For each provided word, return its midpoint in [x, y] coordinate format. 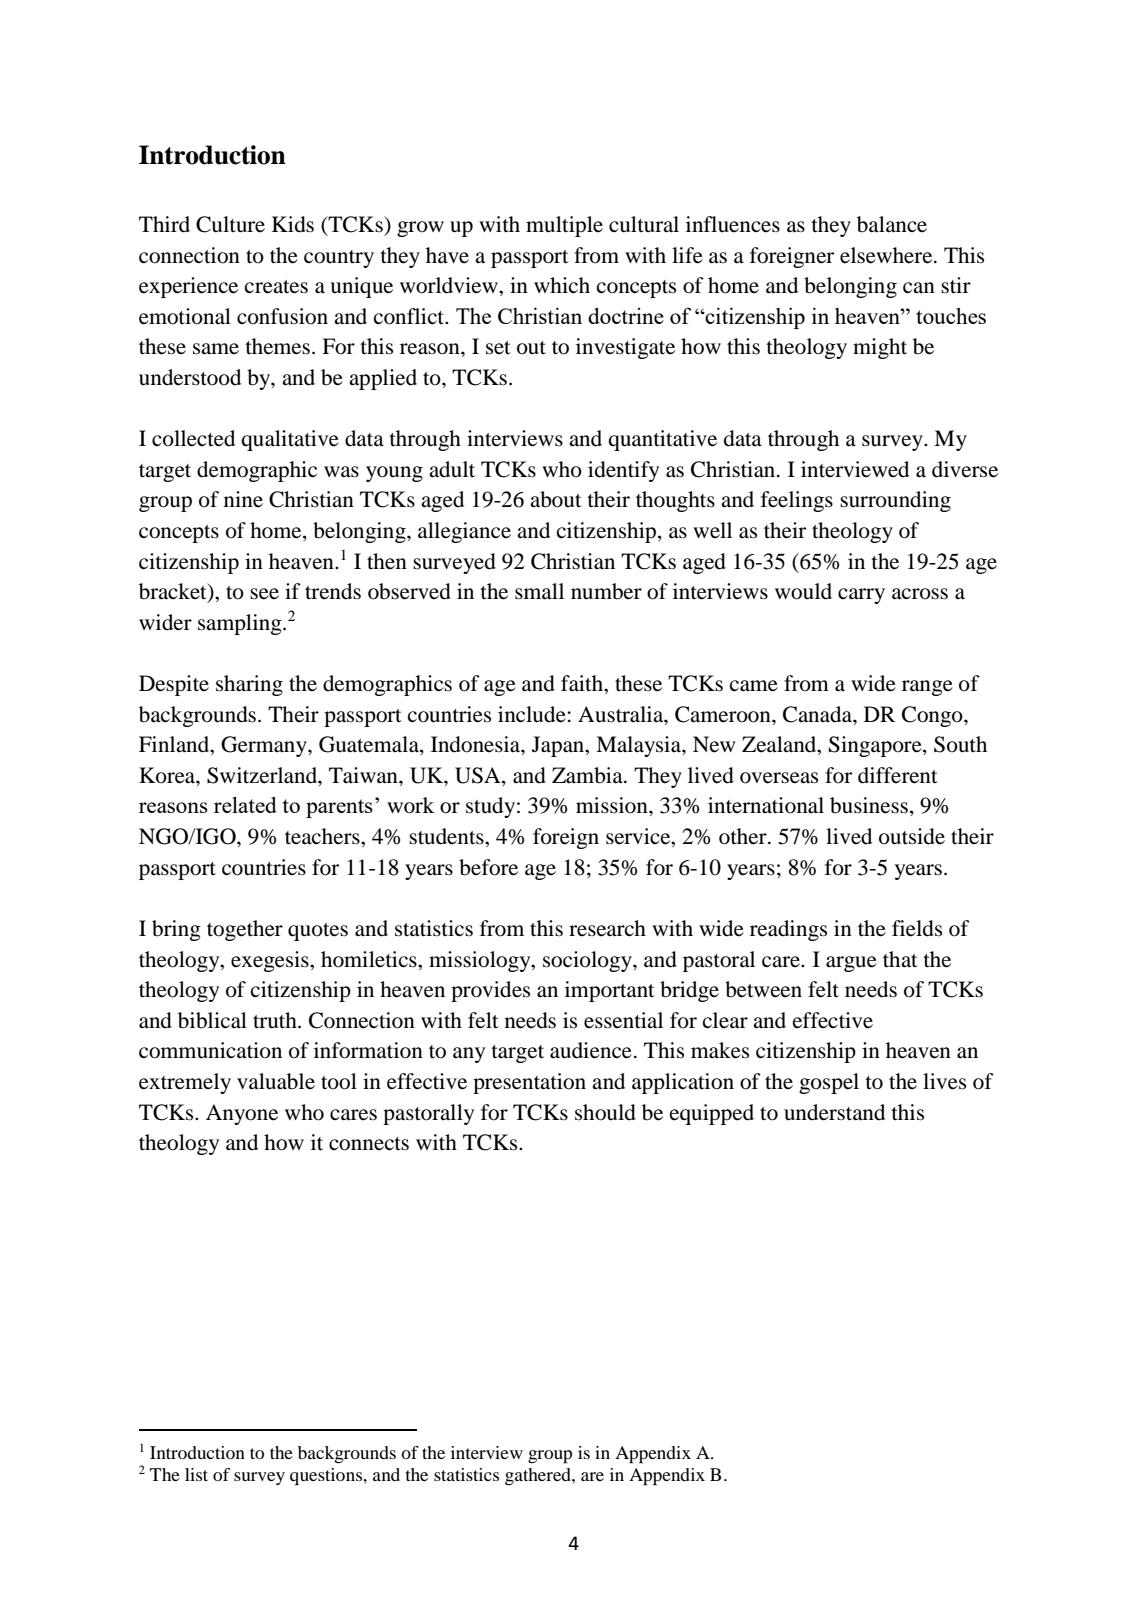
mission [613, 805]
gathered [539, 1476]
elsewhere [887, 255]
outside [912, 836]
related [245, 804]
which [562, 285]
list [196, 1474]
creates [276, 287]
